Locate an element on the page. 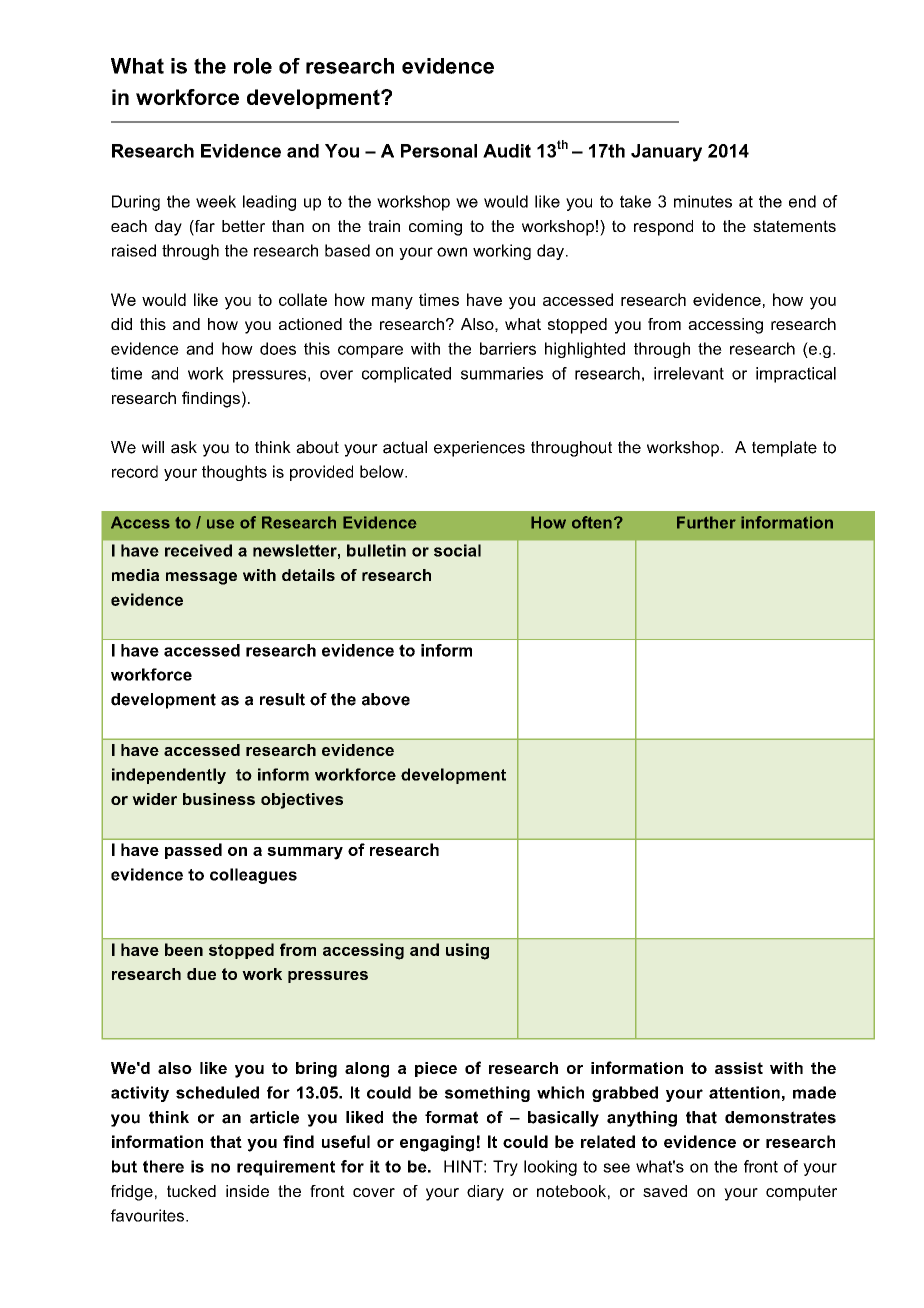 This document has width=924, height=1308. tucked is located at coordinates (191, 1191).
